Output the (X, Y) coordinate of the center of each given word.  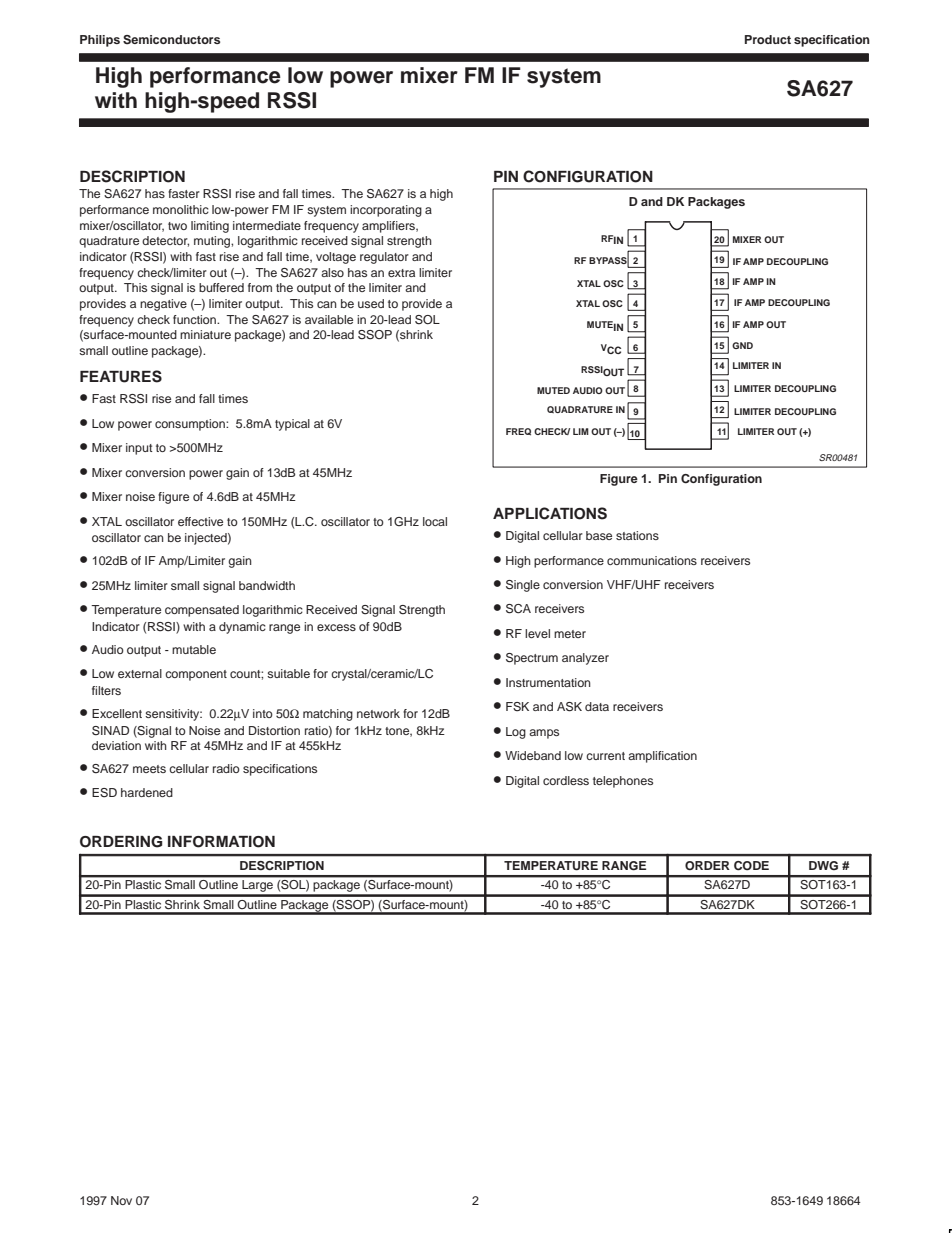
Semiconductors (171, 40)
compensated (202, 611)
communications (652, 560)
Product (768, 39)
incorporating (386, 211)
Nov (121, 1200)
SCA (518, 609)
